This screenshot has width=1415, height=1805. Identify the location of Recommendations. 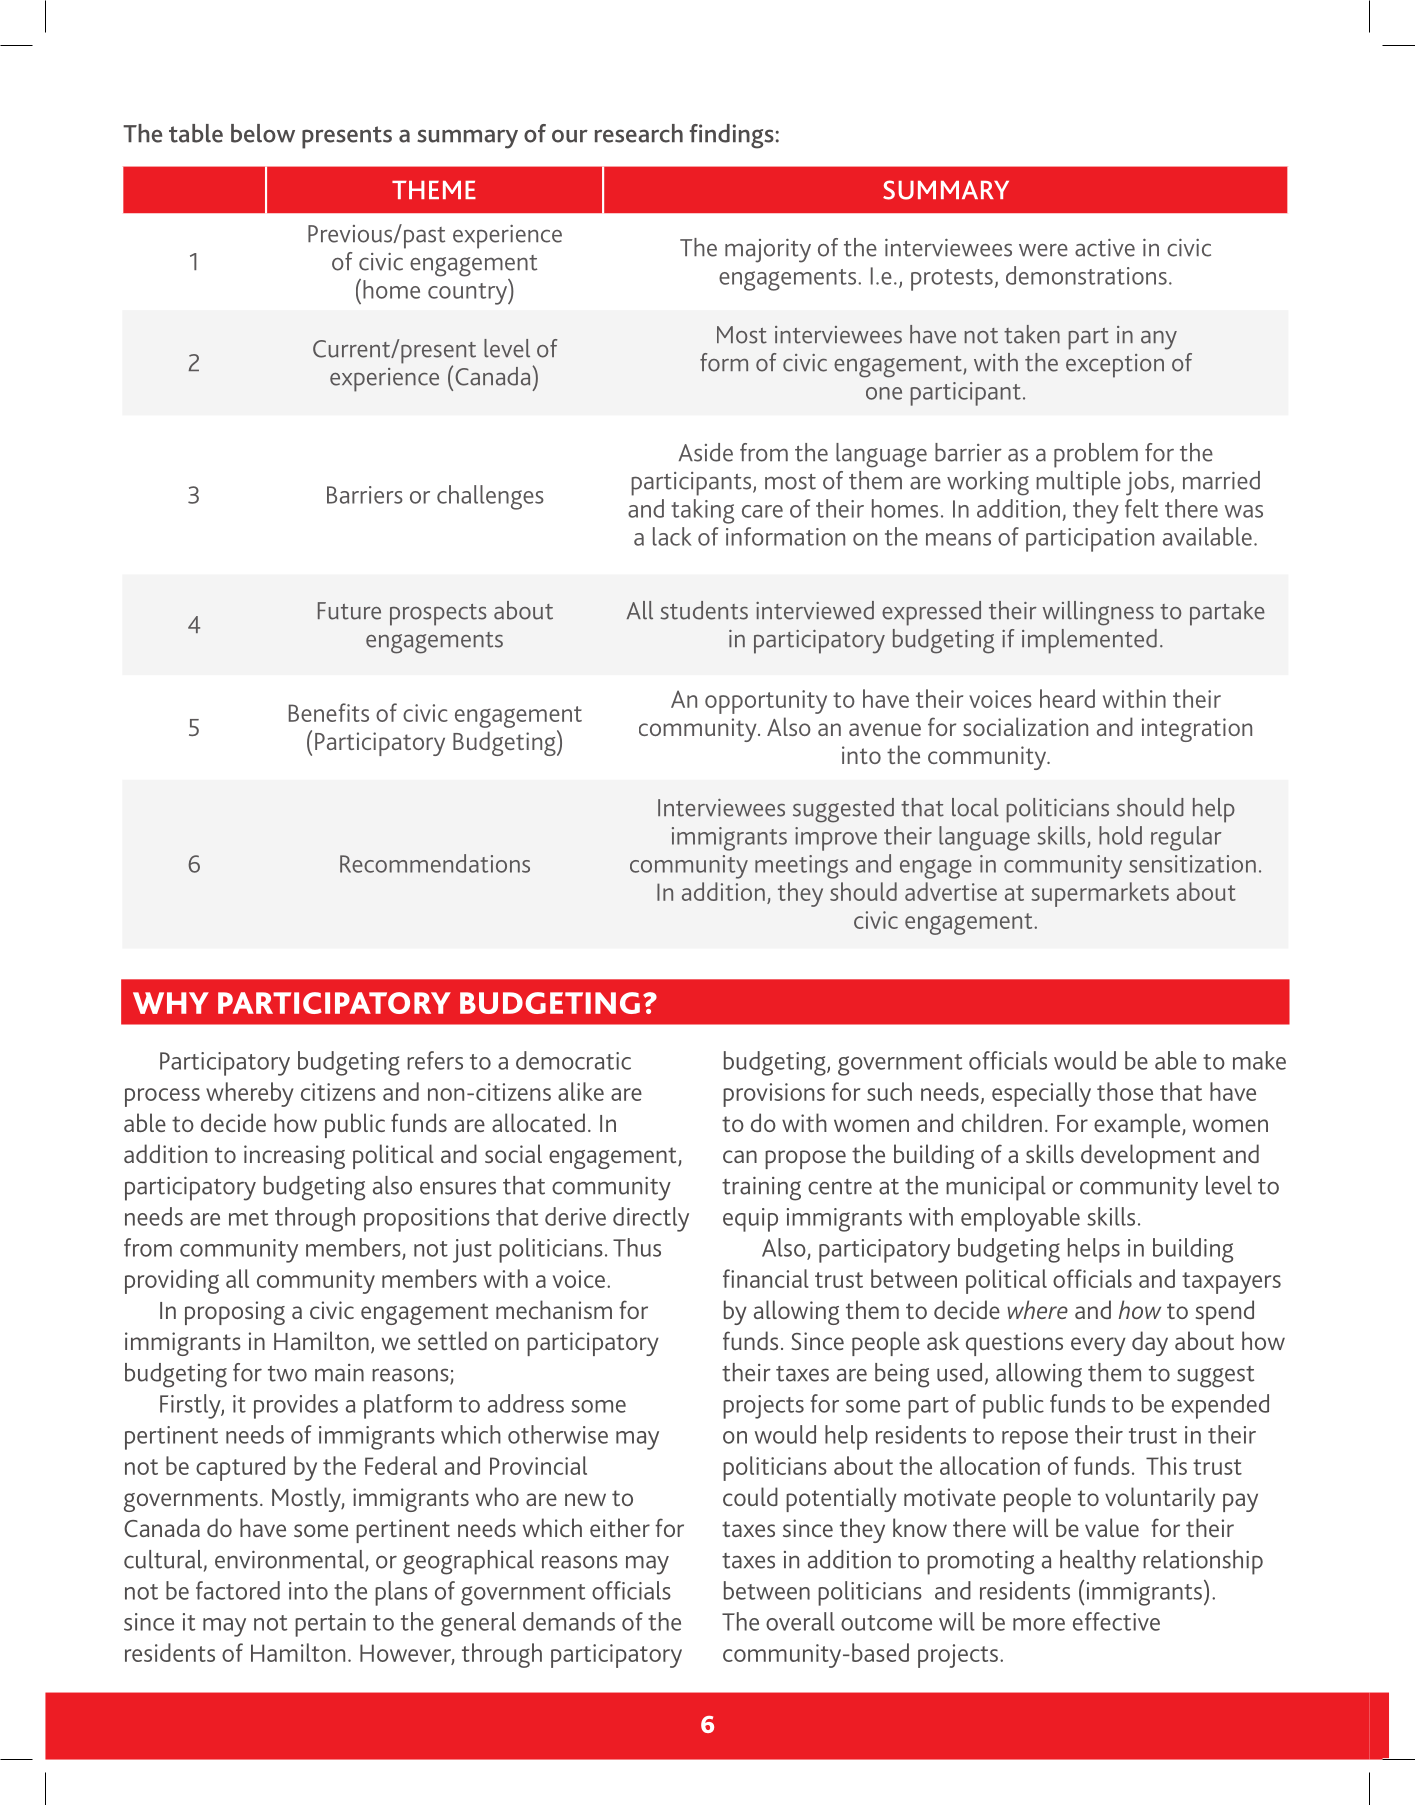
(435, 863).
